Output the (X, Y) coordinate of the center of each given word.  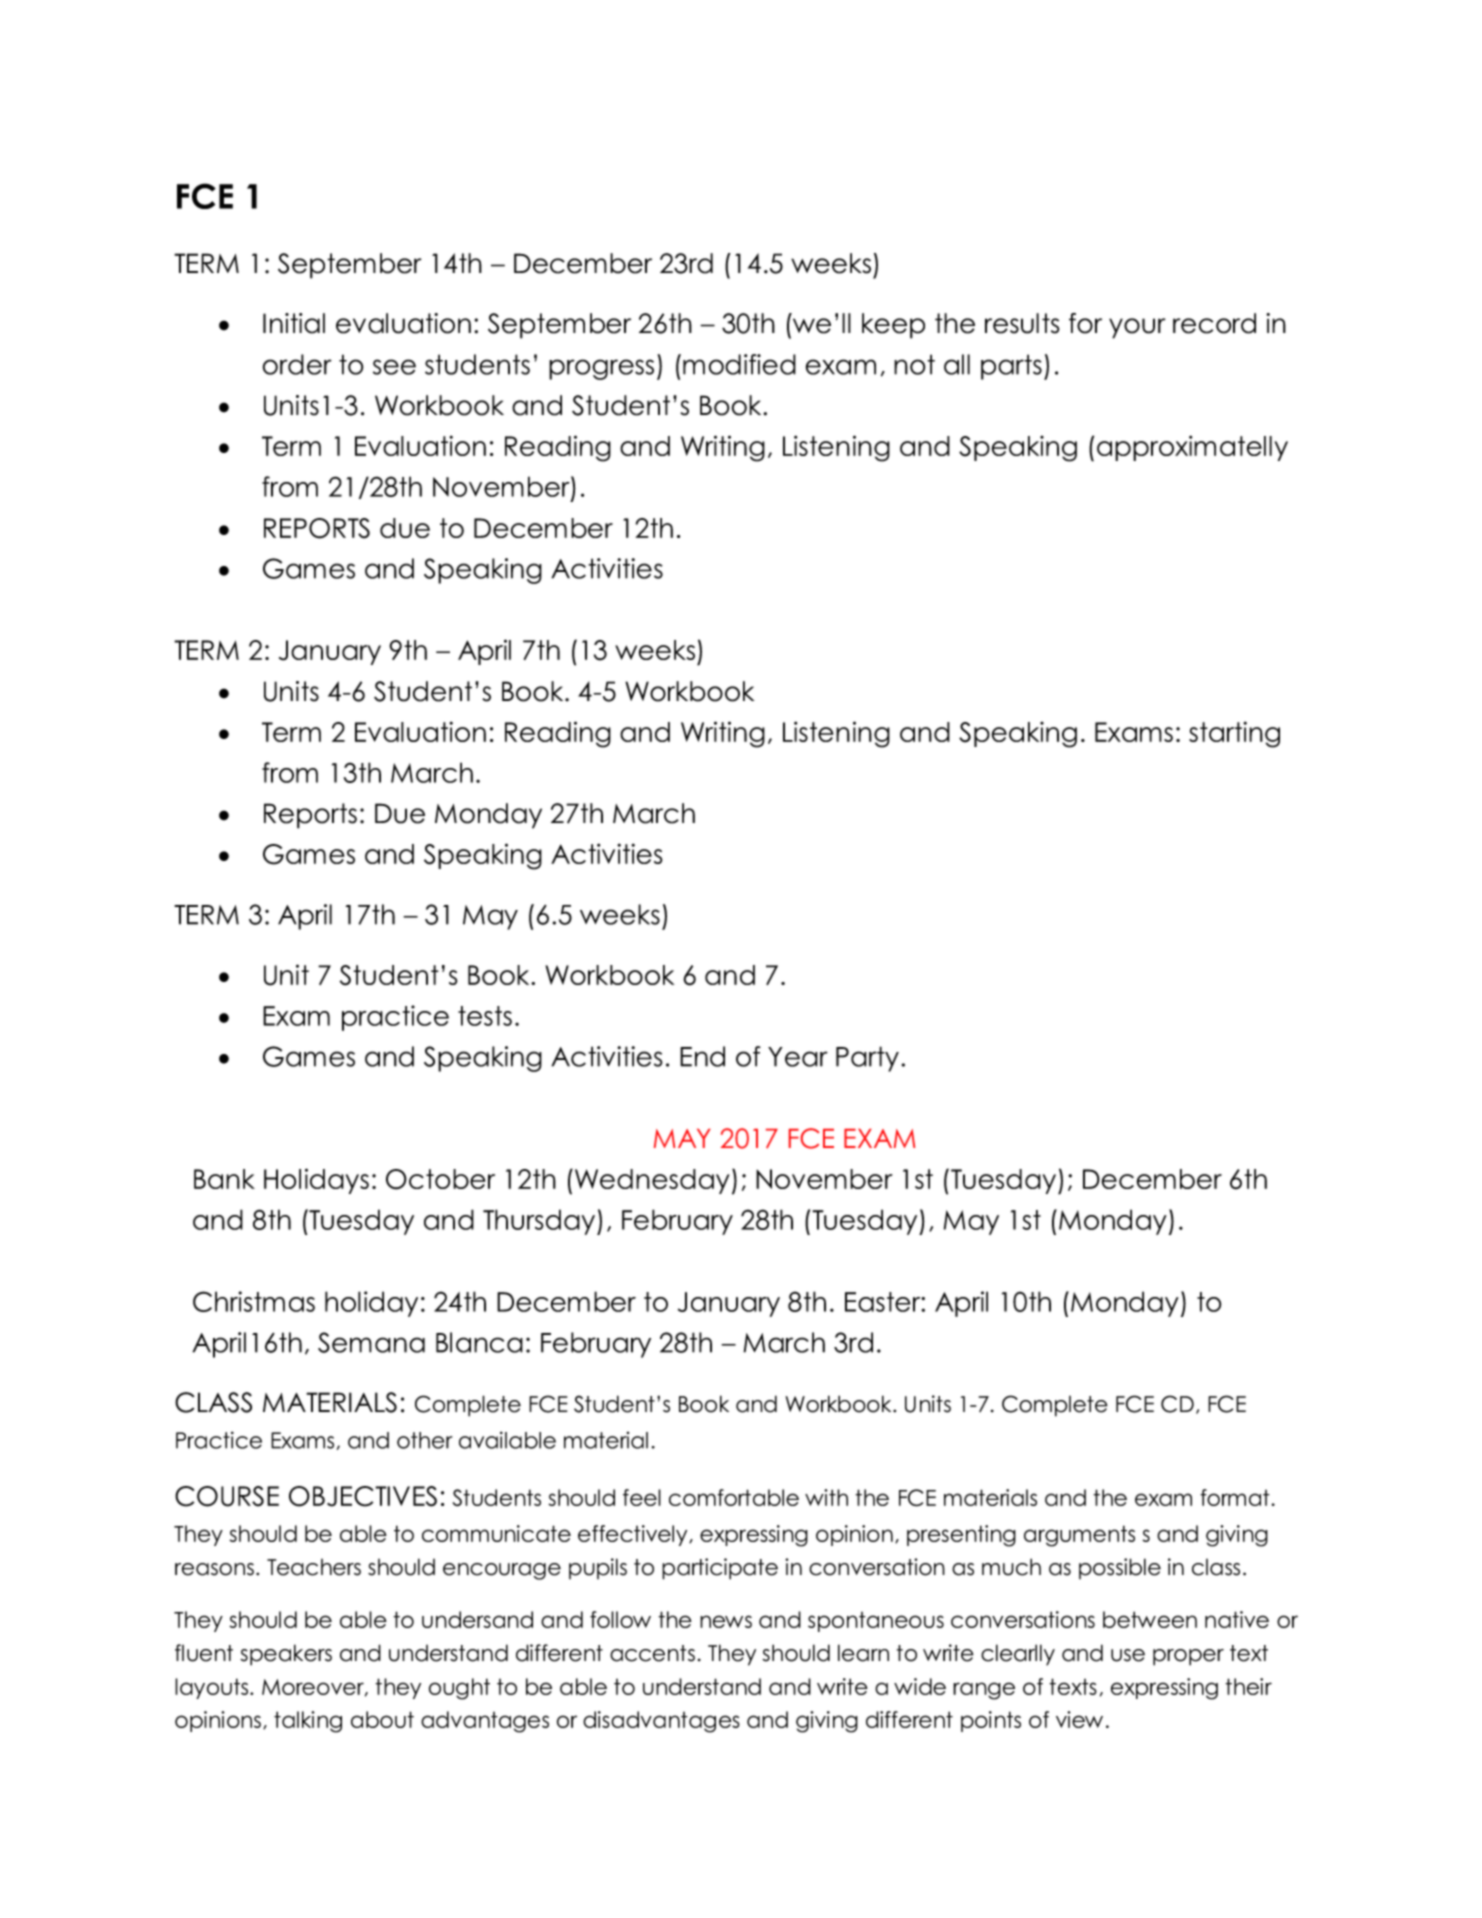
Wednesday (652, 1181)
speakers (286, 1655)
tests (485, 1016)
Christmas (254, 1301)
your (1137, 328)
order (297, 364)
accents (652, 1653)
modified (739, 364)
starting (1234, 734)
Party (867, 1059)
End (702, 1056)
